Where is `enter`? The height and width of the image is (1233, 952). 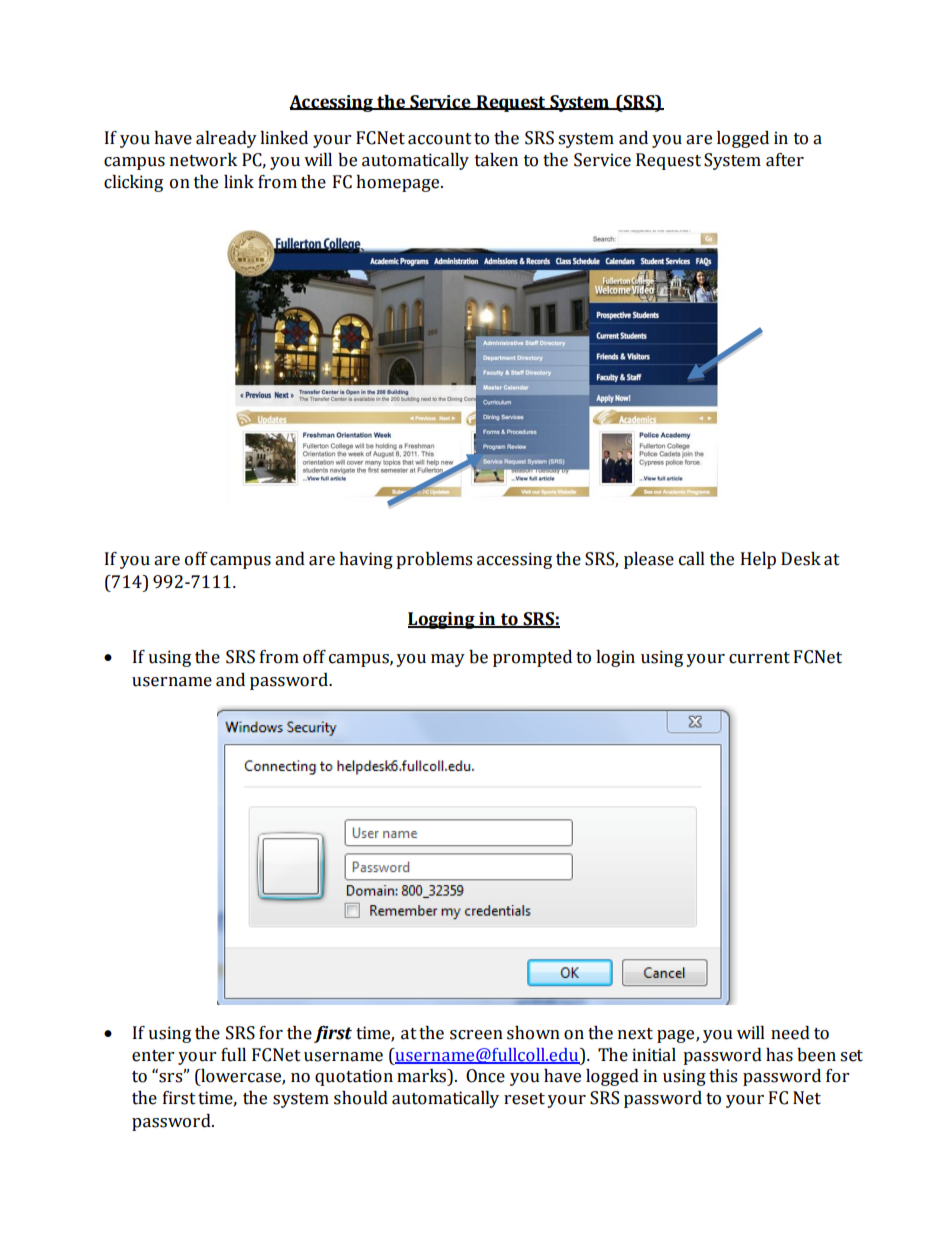 enter is located at coordinates (153, 1056).
